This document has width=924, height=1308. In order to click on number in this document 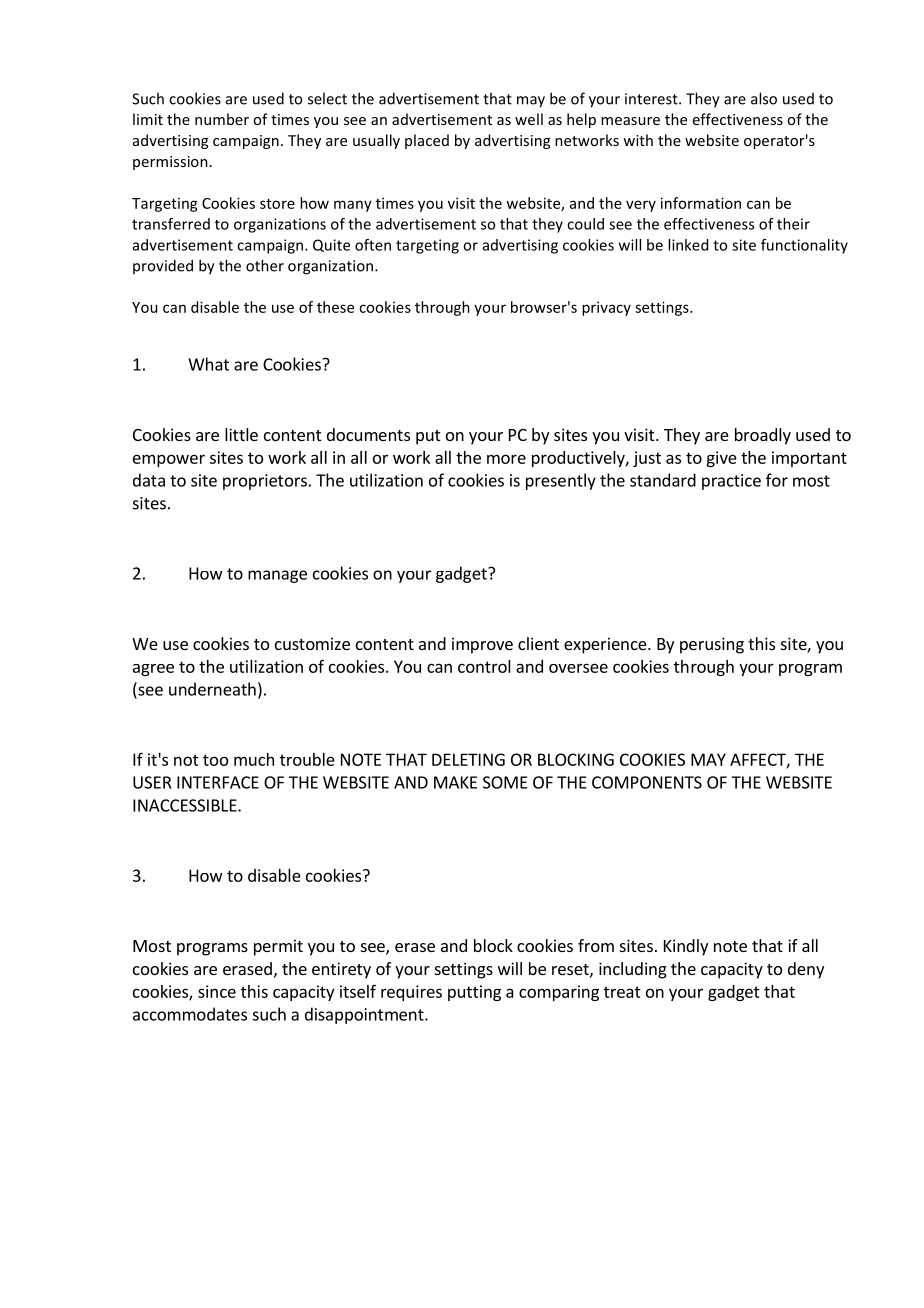, I will do `click(222, 119)`.
